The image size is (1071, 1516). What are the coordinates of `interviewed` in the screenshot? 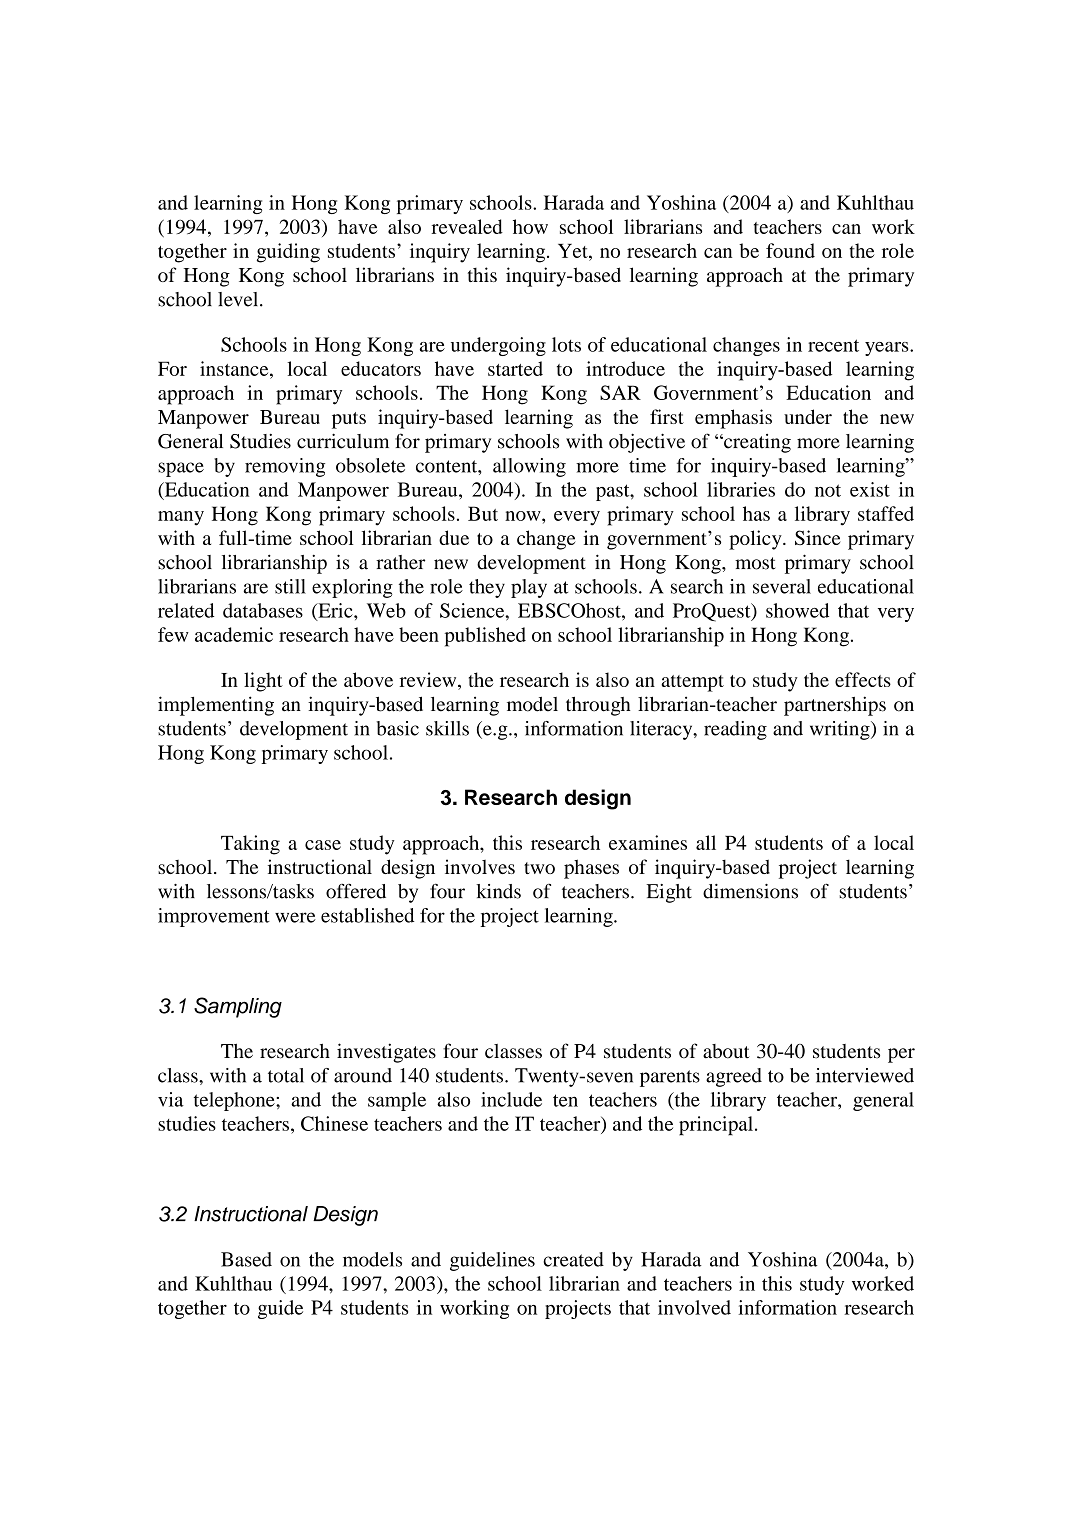 It's located at (865, 1075).
